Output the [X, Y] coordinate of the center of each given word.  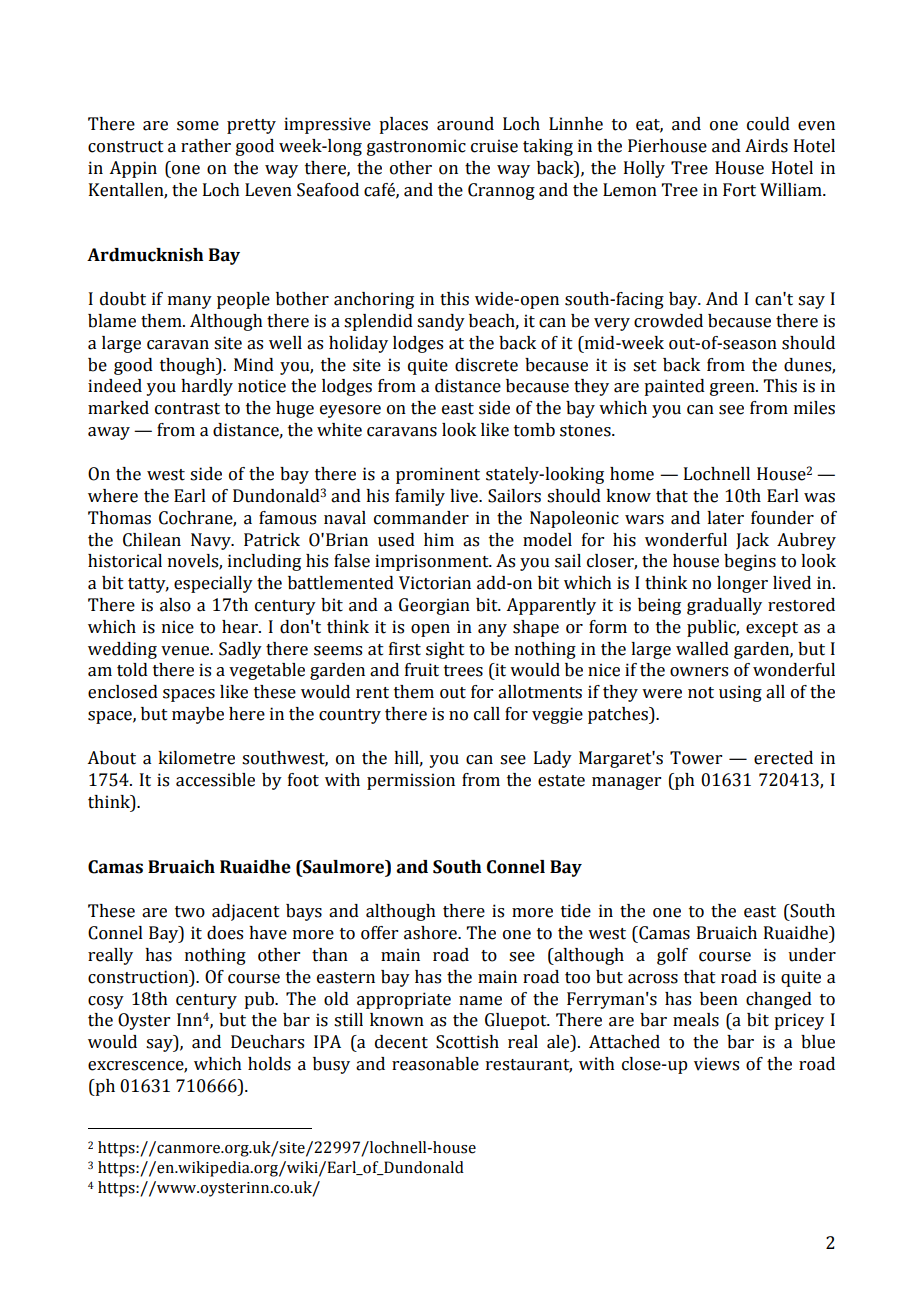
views [716, 1064]
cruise [494, 146]
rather [206, 146]
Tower [696, 758]
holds [269, 1064]
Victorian [435, 583]
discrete [486, 365]
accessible [215, 780]
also [175, 605]
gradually [724, 606]
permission [411, 781]
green [733, 389]
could [768, 124]
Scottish [467, 1042]
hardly [207, 387]
